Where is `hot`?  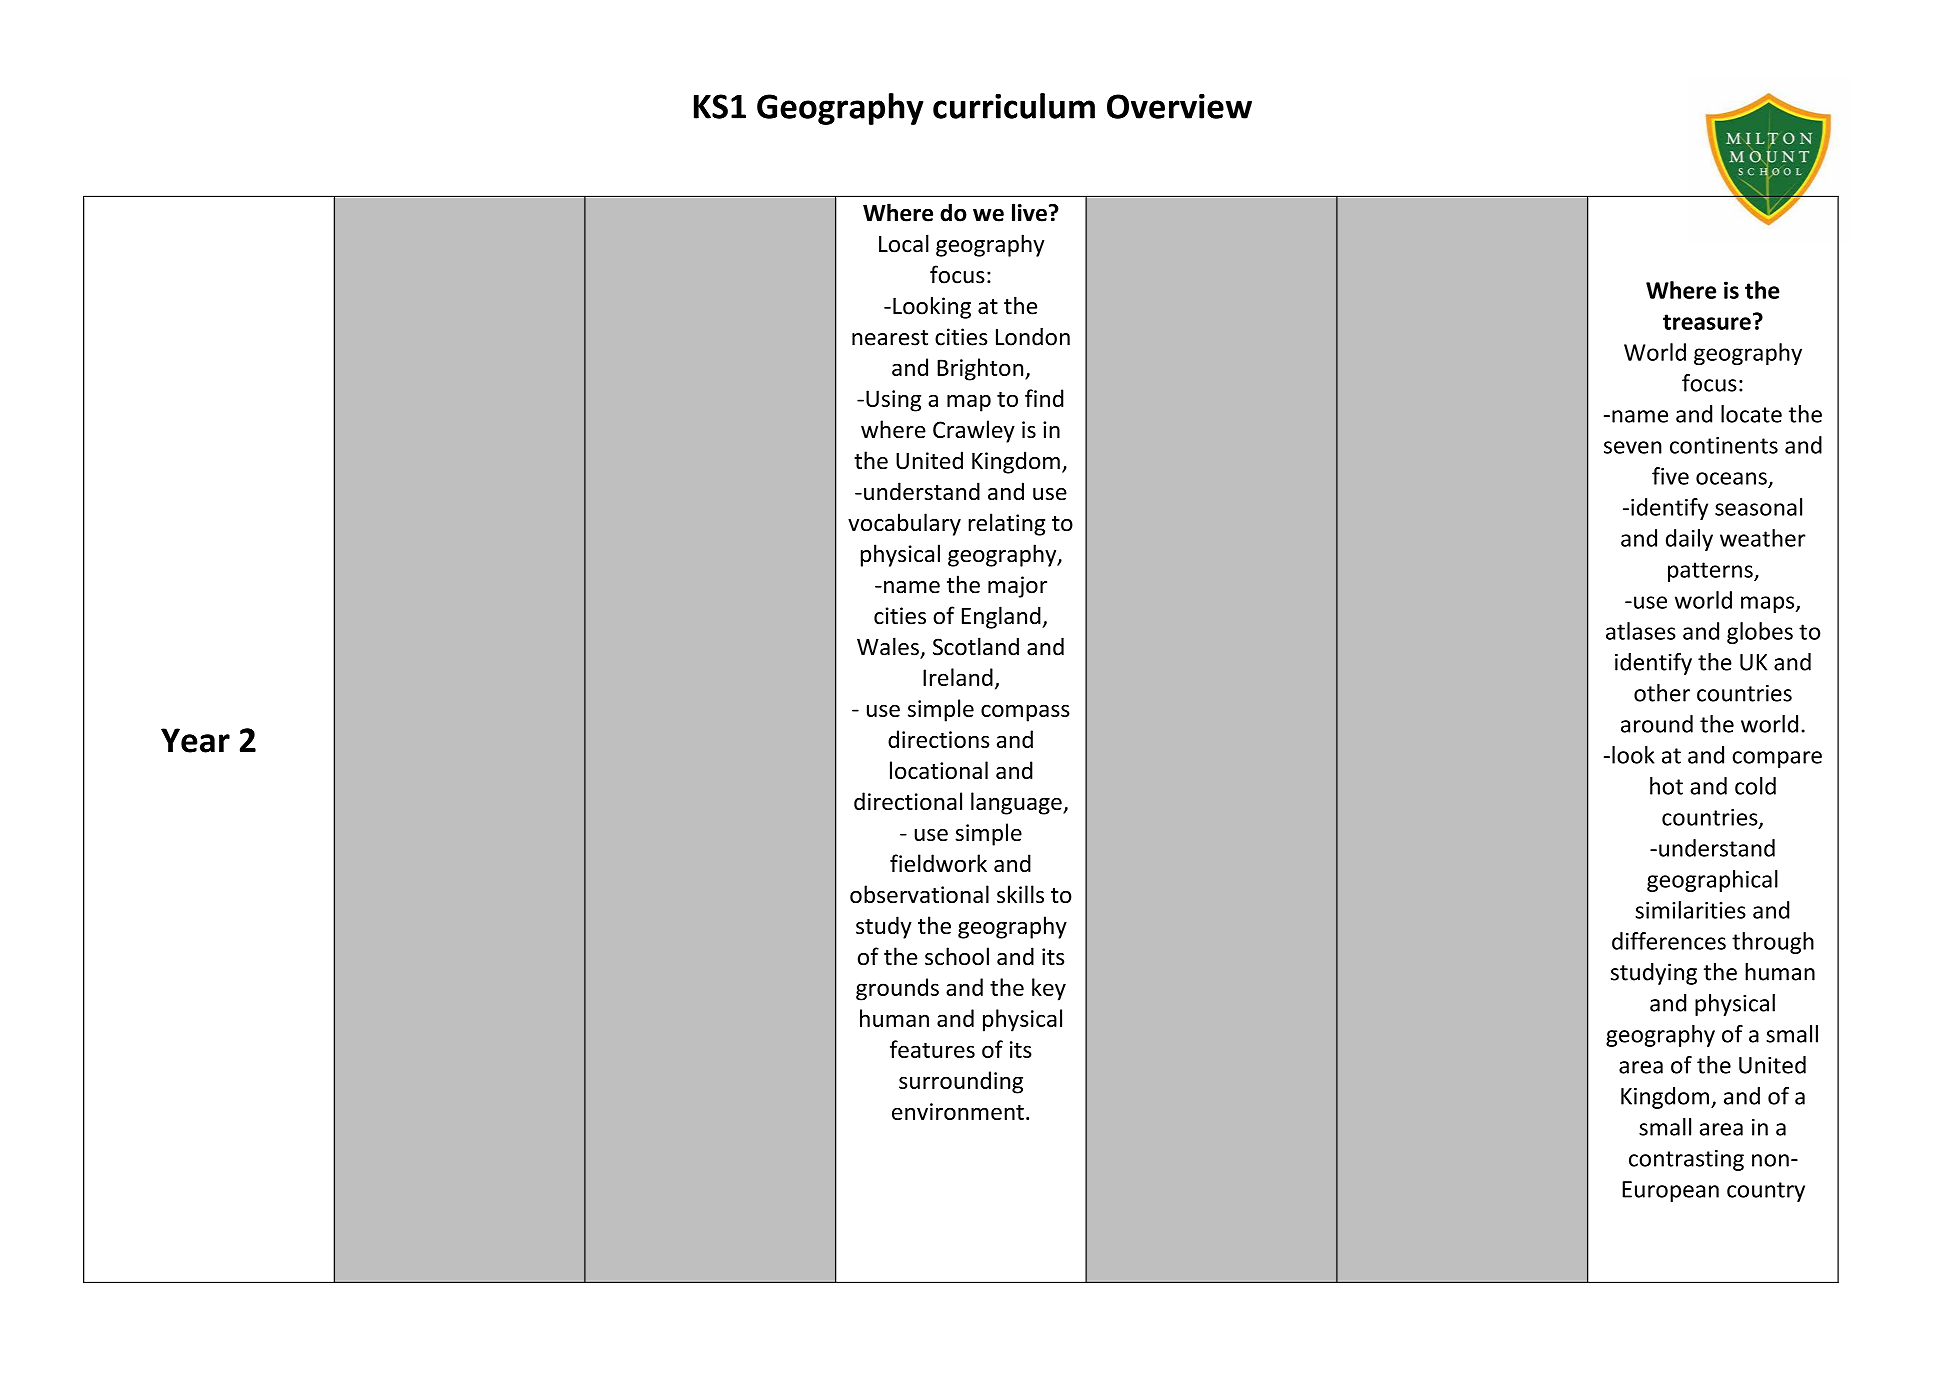 hot is located at coordinates (1666, 786).
